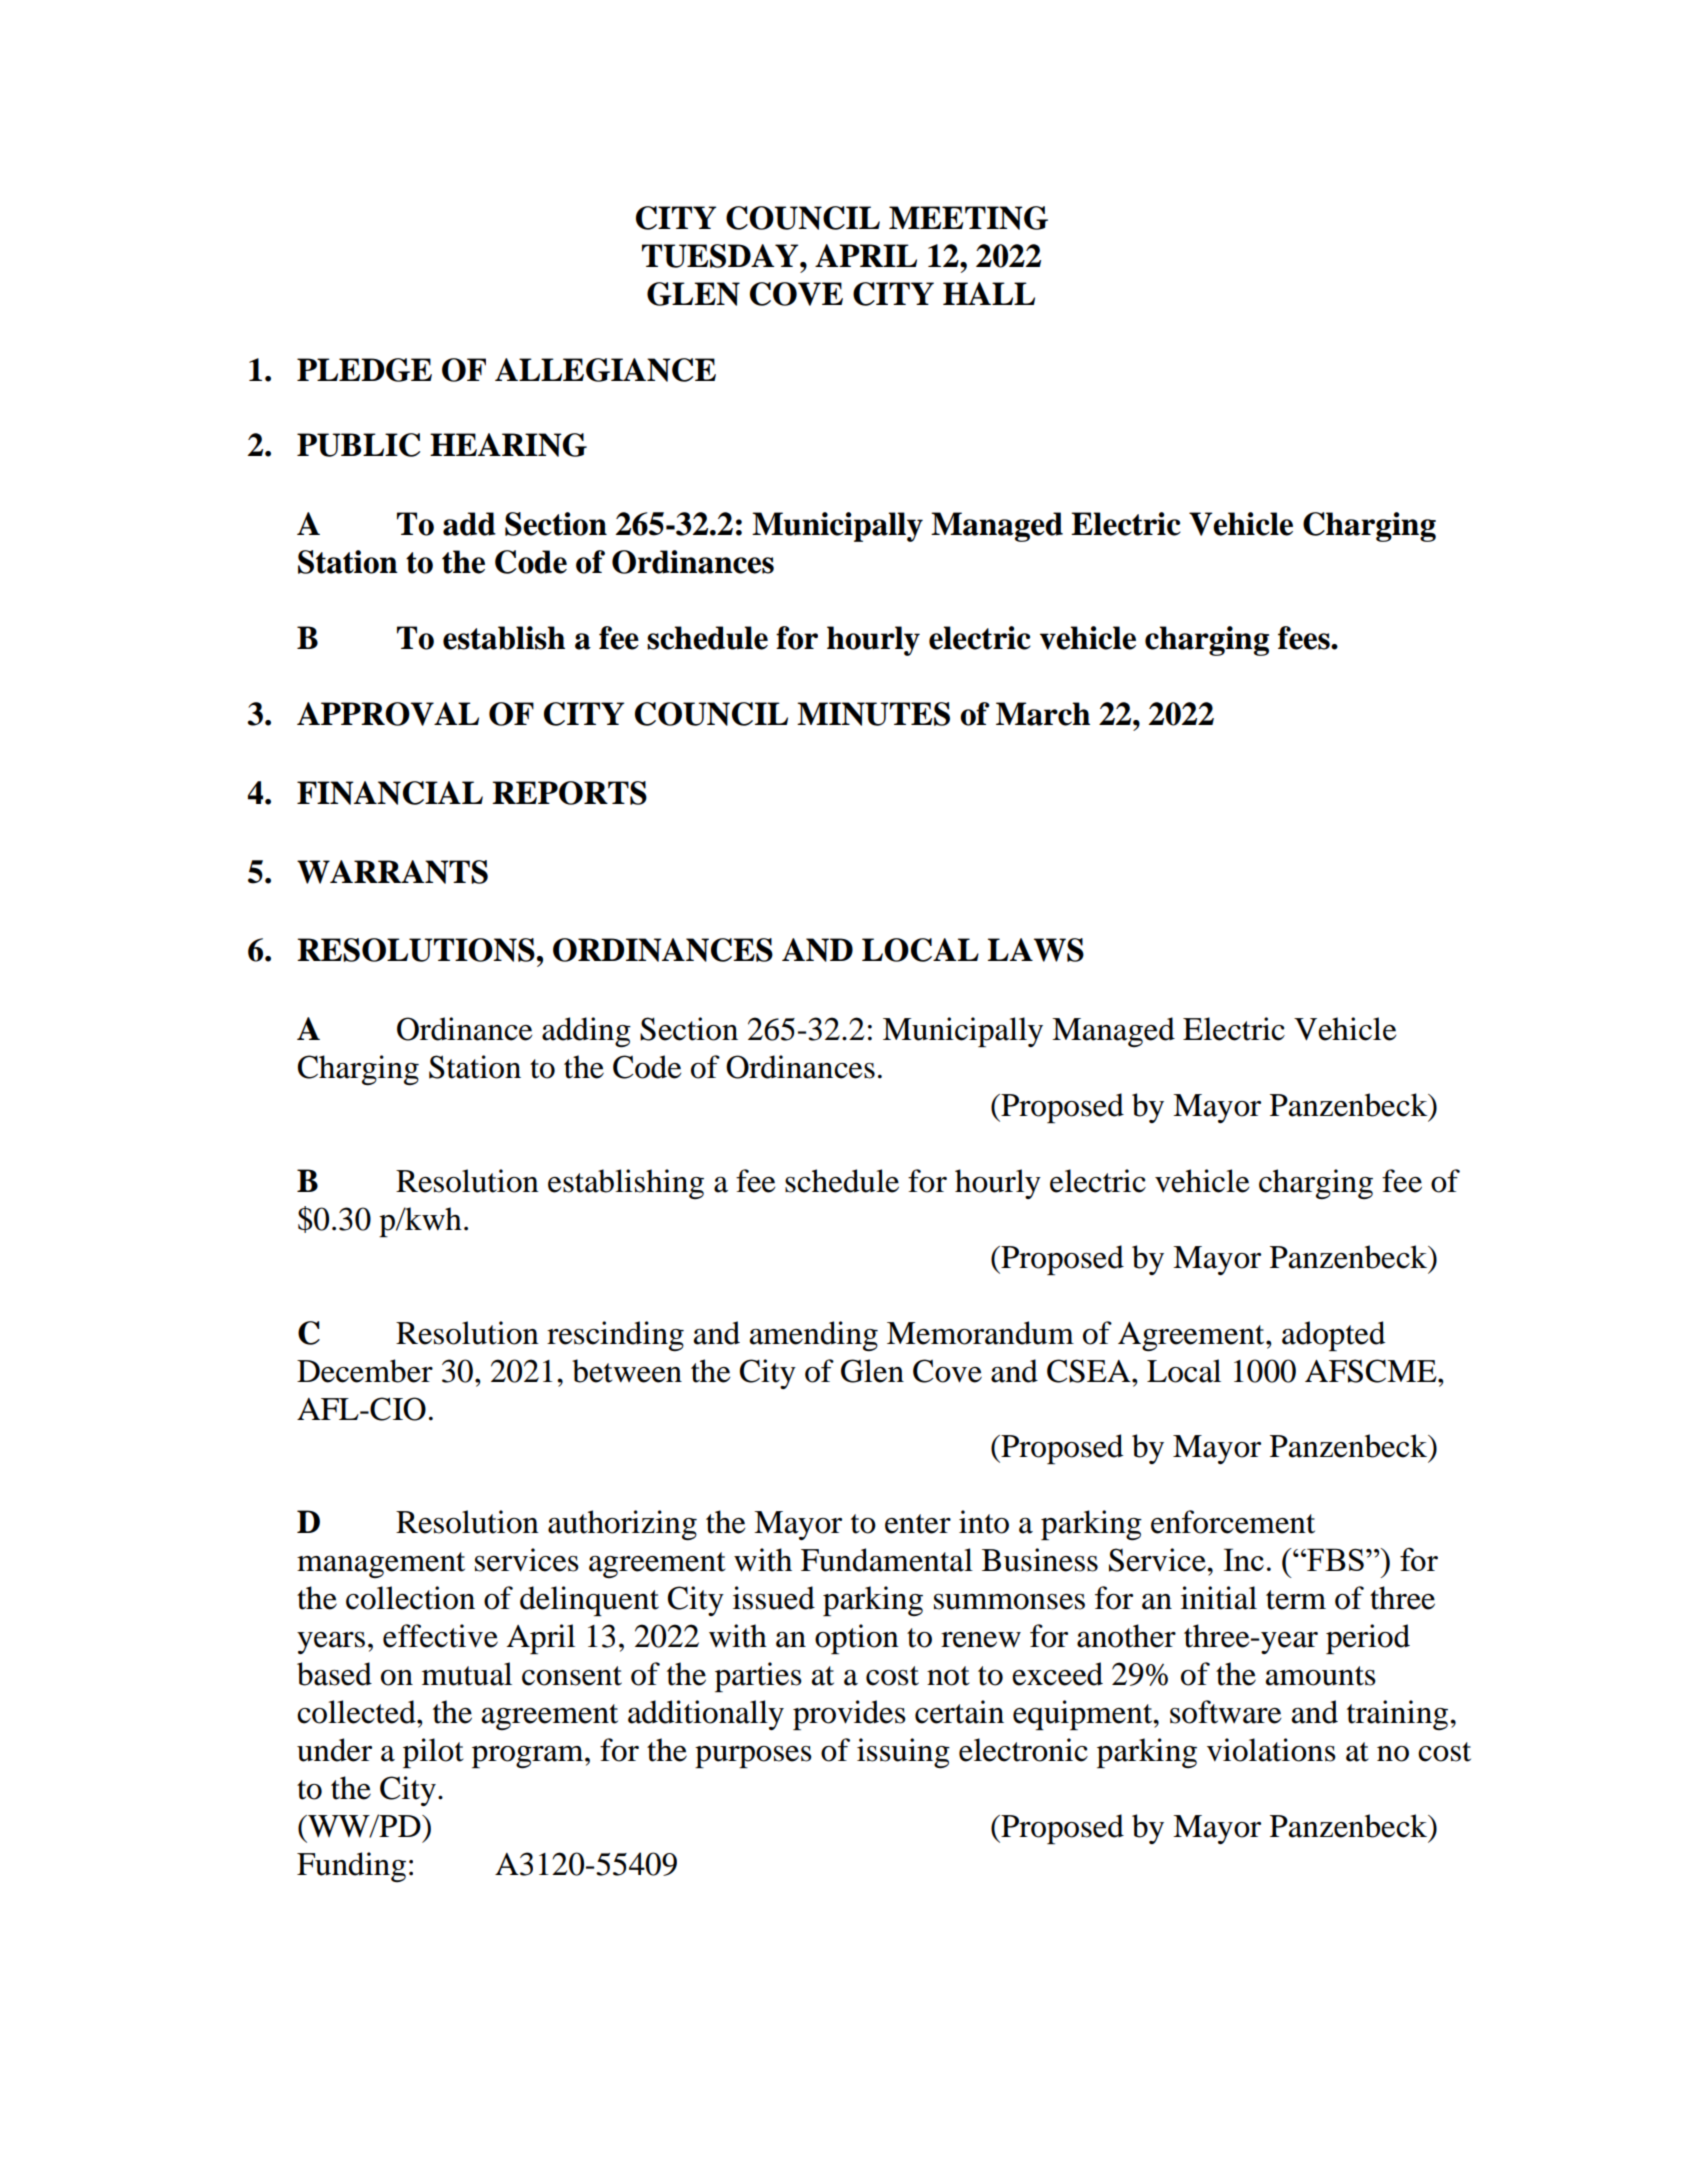  Describe the element at coordinates (1271, 1750) in the document. I see `violations` at that location.
